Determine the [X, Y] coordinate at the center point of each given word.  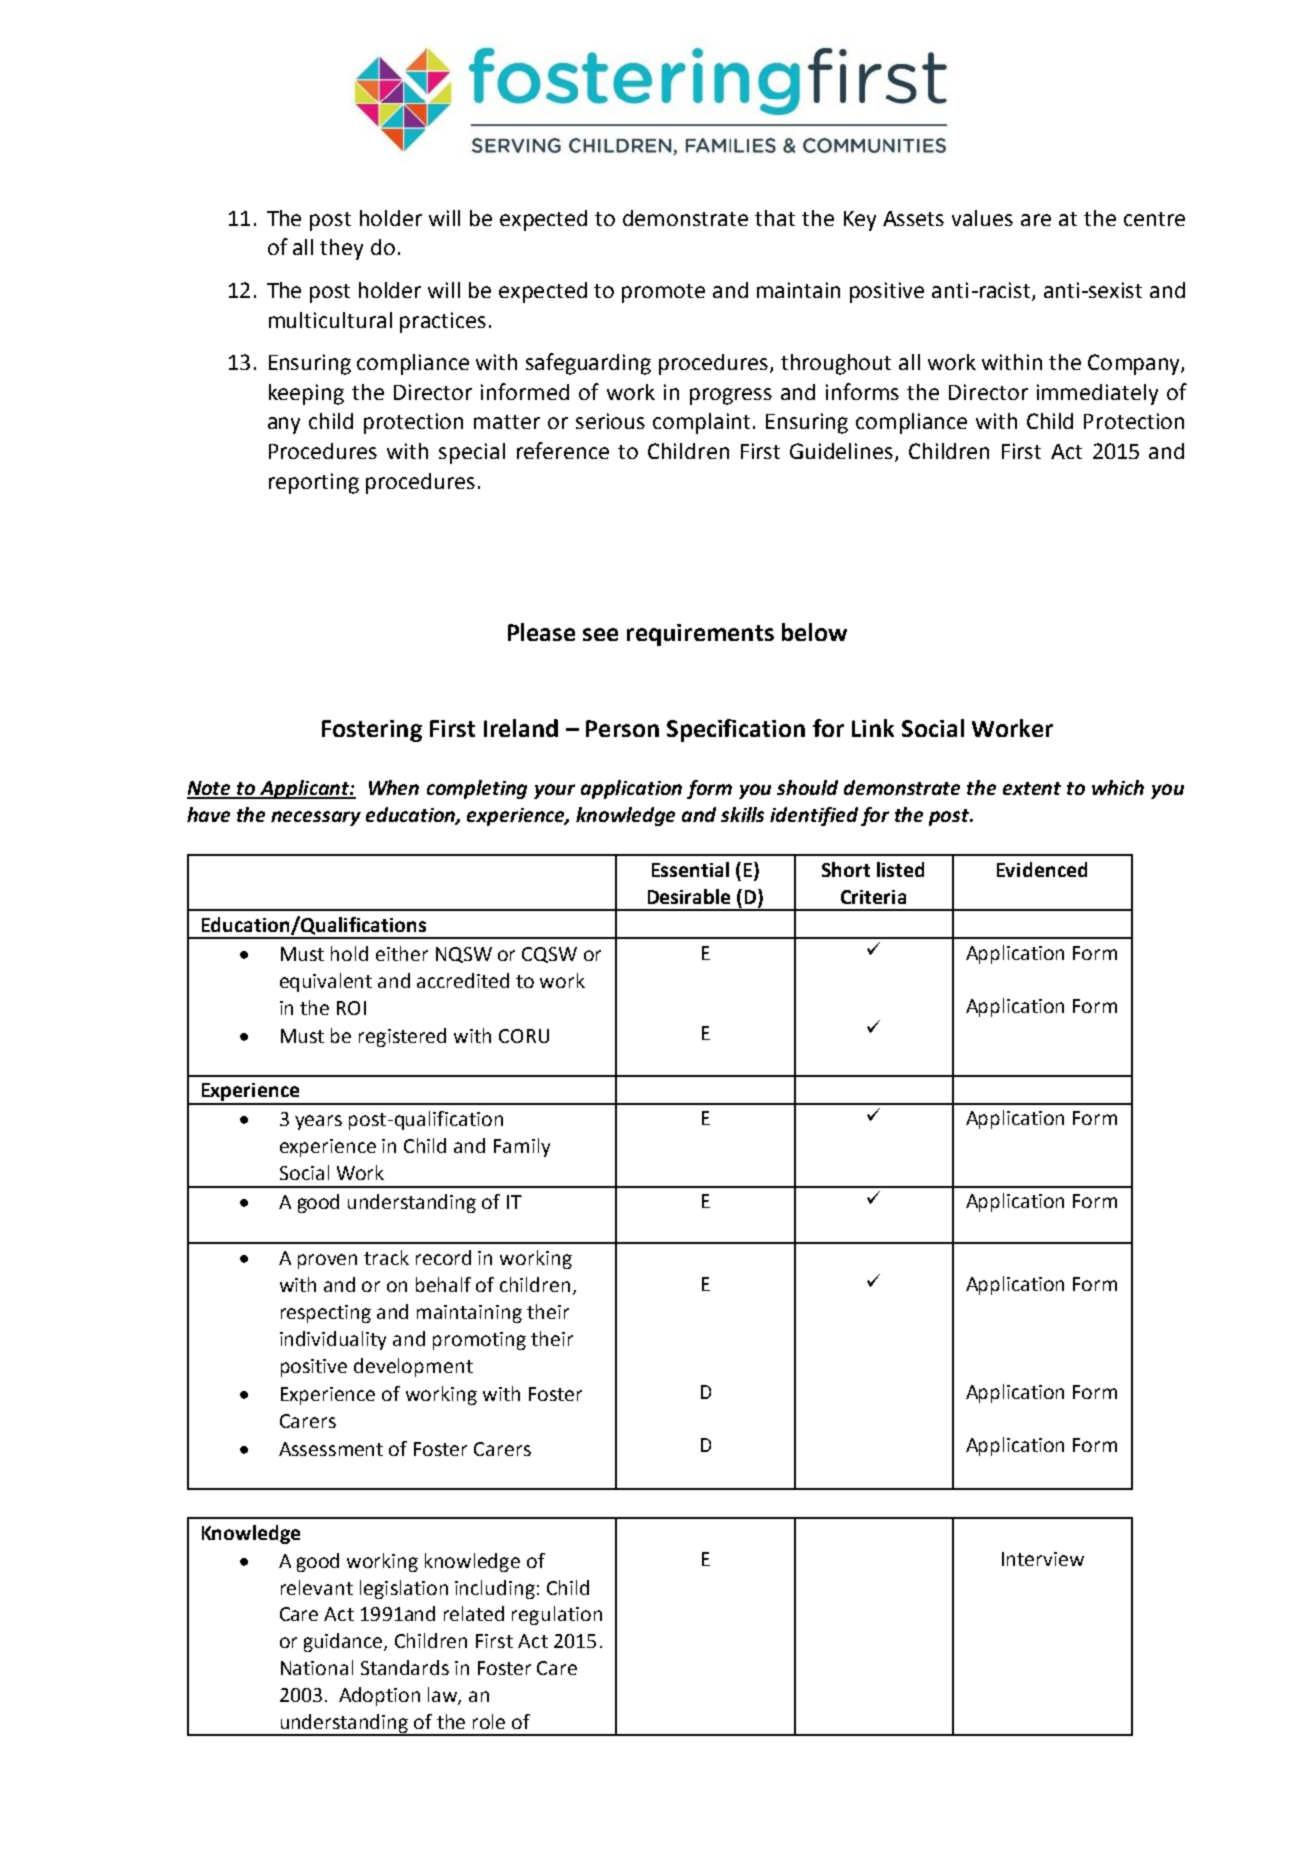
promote [663, 293]
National [317, 1667]
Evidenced [1042, 869]
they [341, 249]
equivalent [326, 982]
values [982, 218]
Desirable [689, 896]
